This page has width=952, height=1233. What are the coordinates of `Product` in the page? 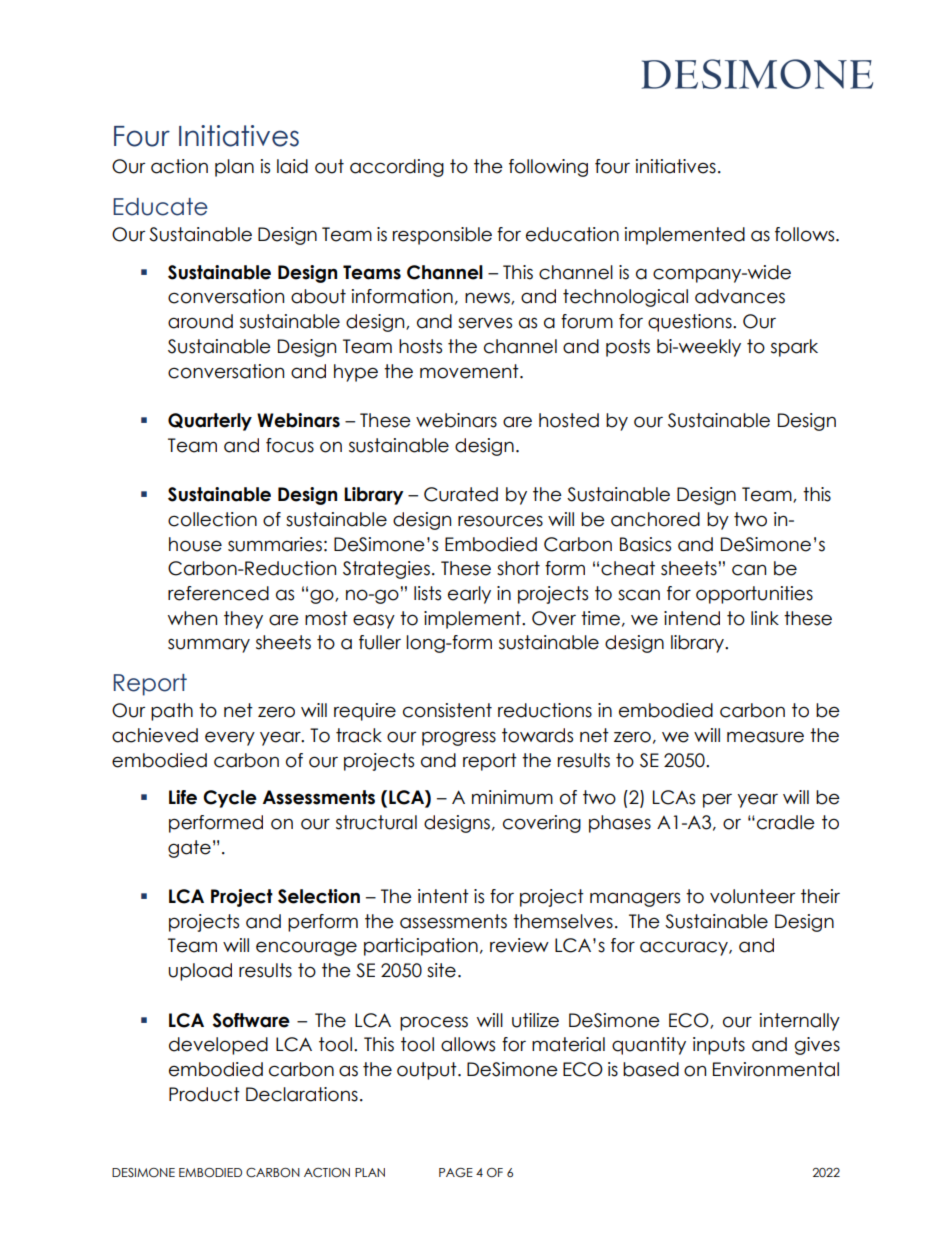 It's located at (204, 1094).
